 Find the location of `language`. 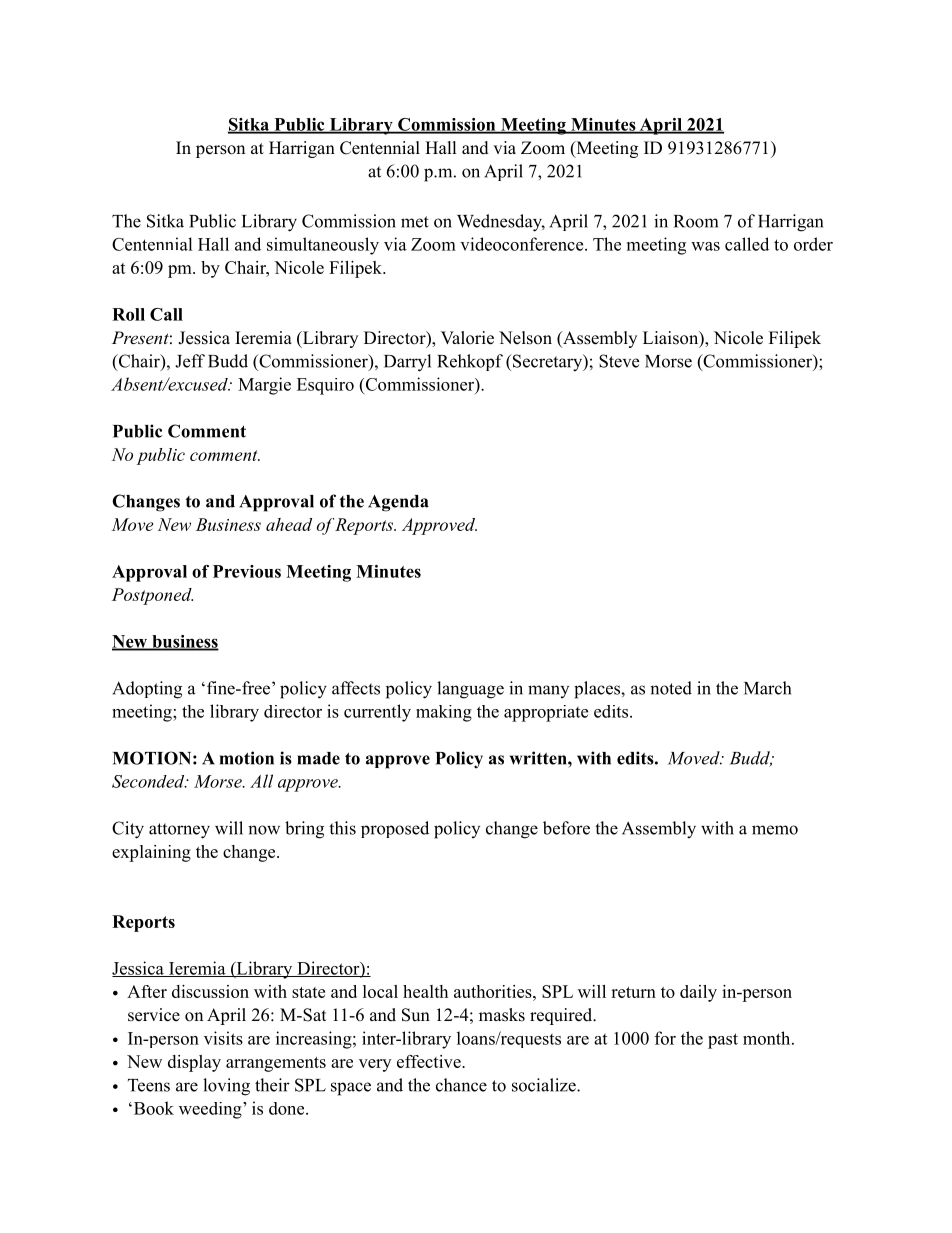

language is located at coordinates (470, 690).
